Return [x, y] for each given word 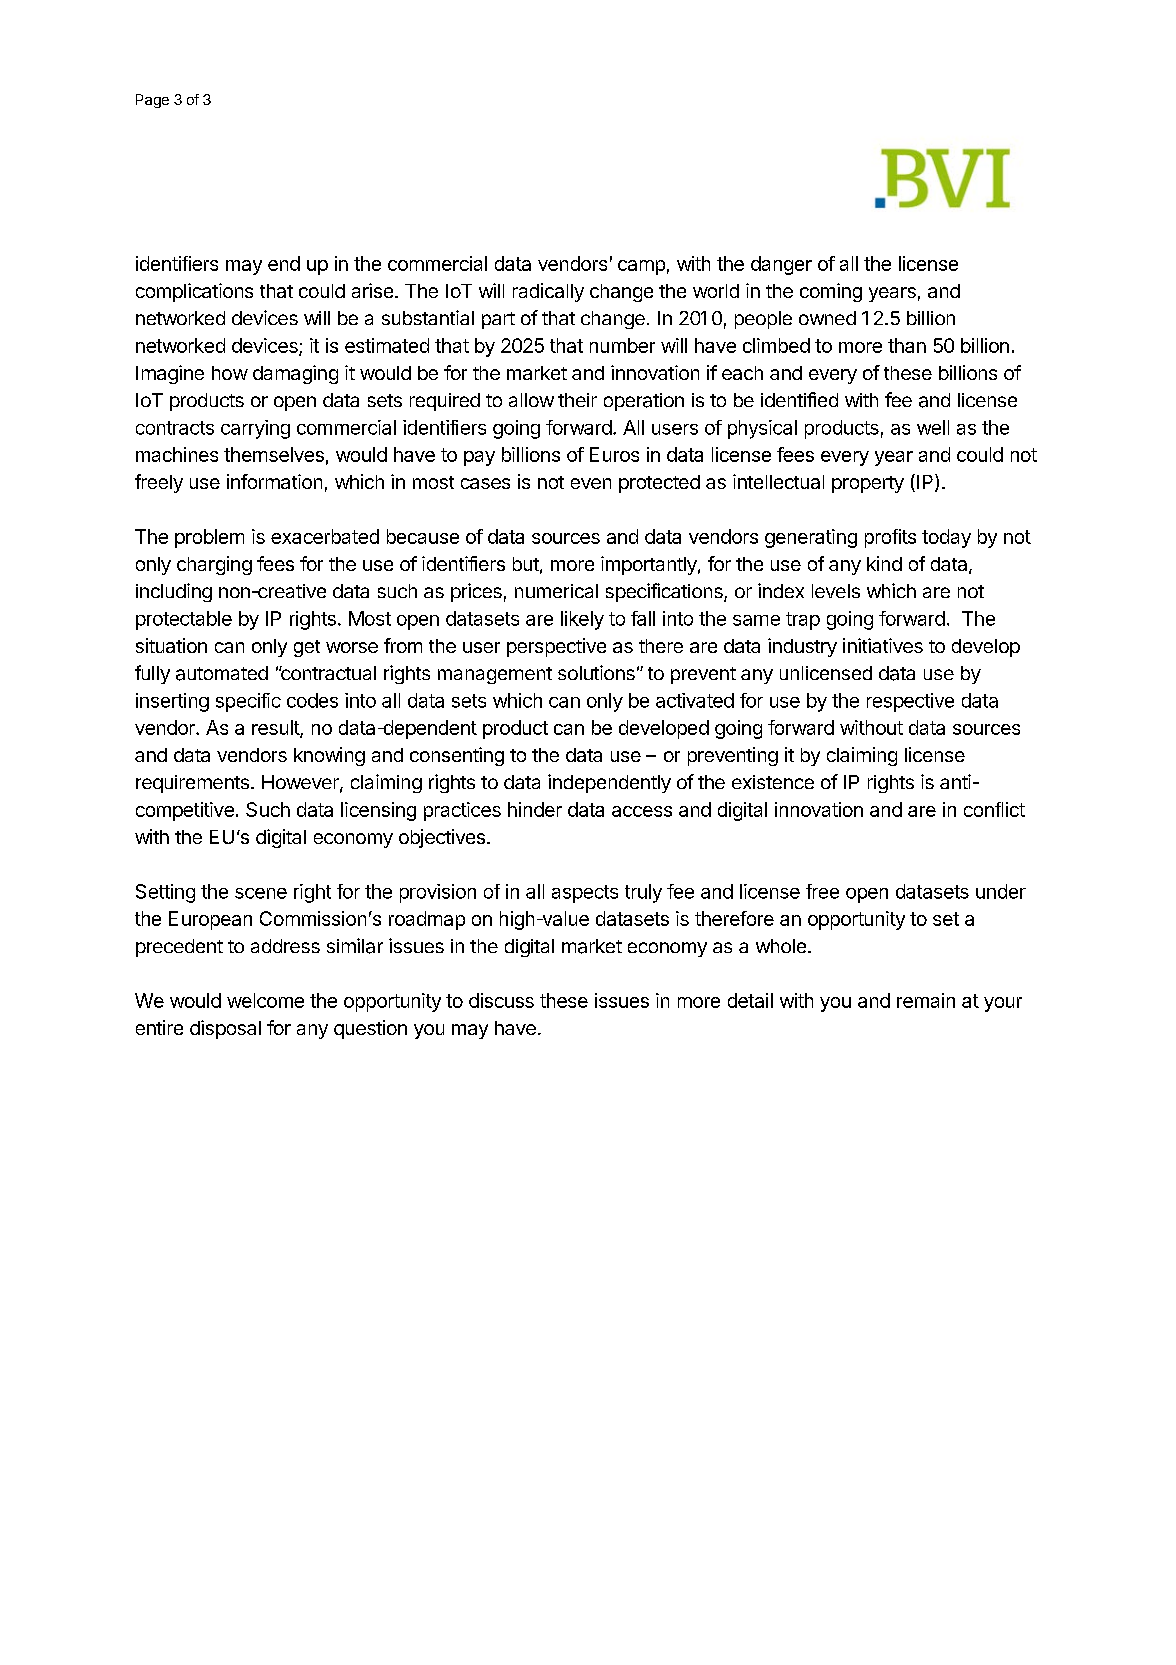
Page [152, 101]
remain [926, 1000]
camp [641, 267]
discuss [501, 1000]
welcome [265, 1000]
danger [781, 265]
